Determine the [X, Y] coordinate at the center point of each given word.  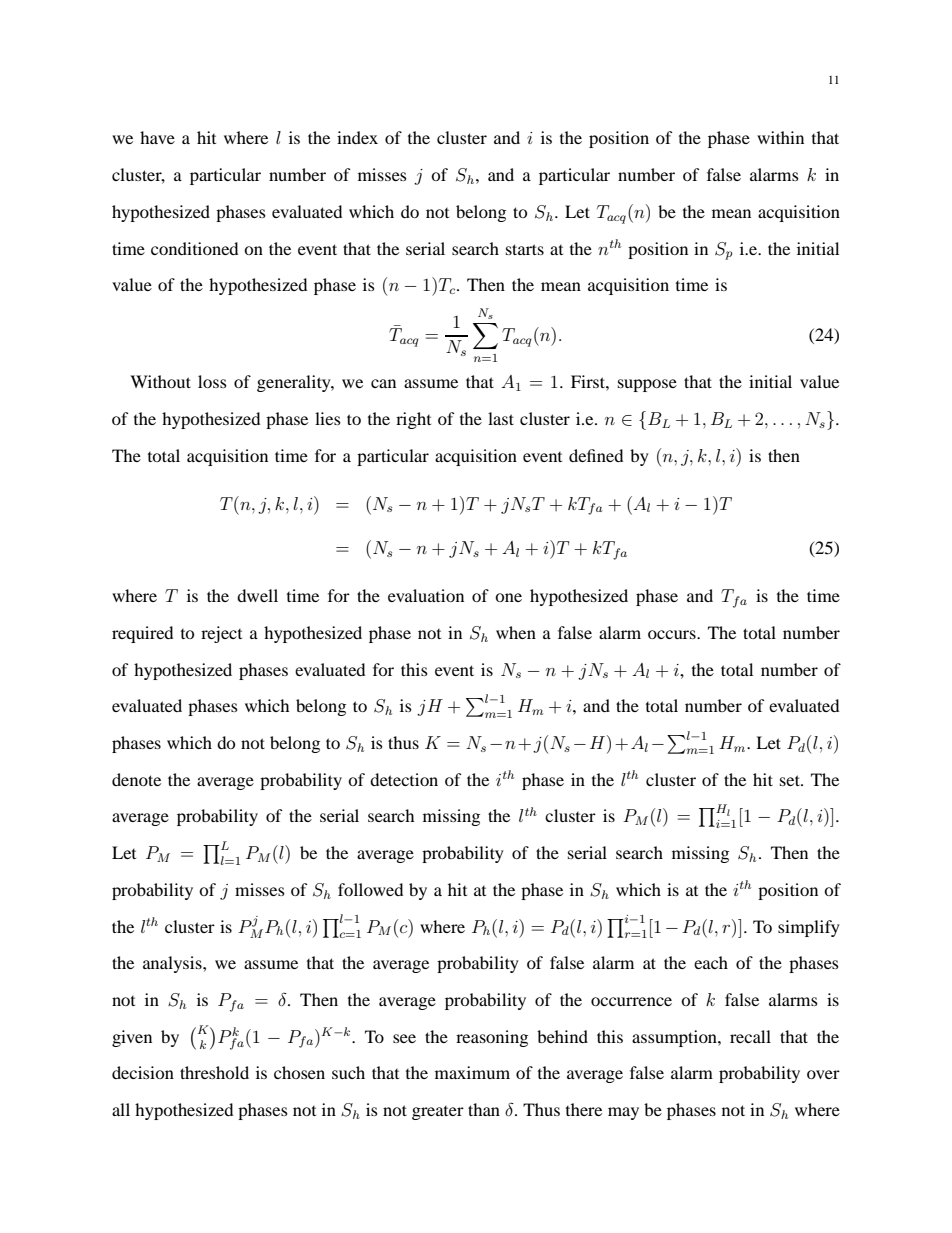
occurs [673, 634]
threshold [214, 1072]
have [157, 137]
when [516, 632]
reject [221, 634]
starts [525, 249]
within [780, 137]
